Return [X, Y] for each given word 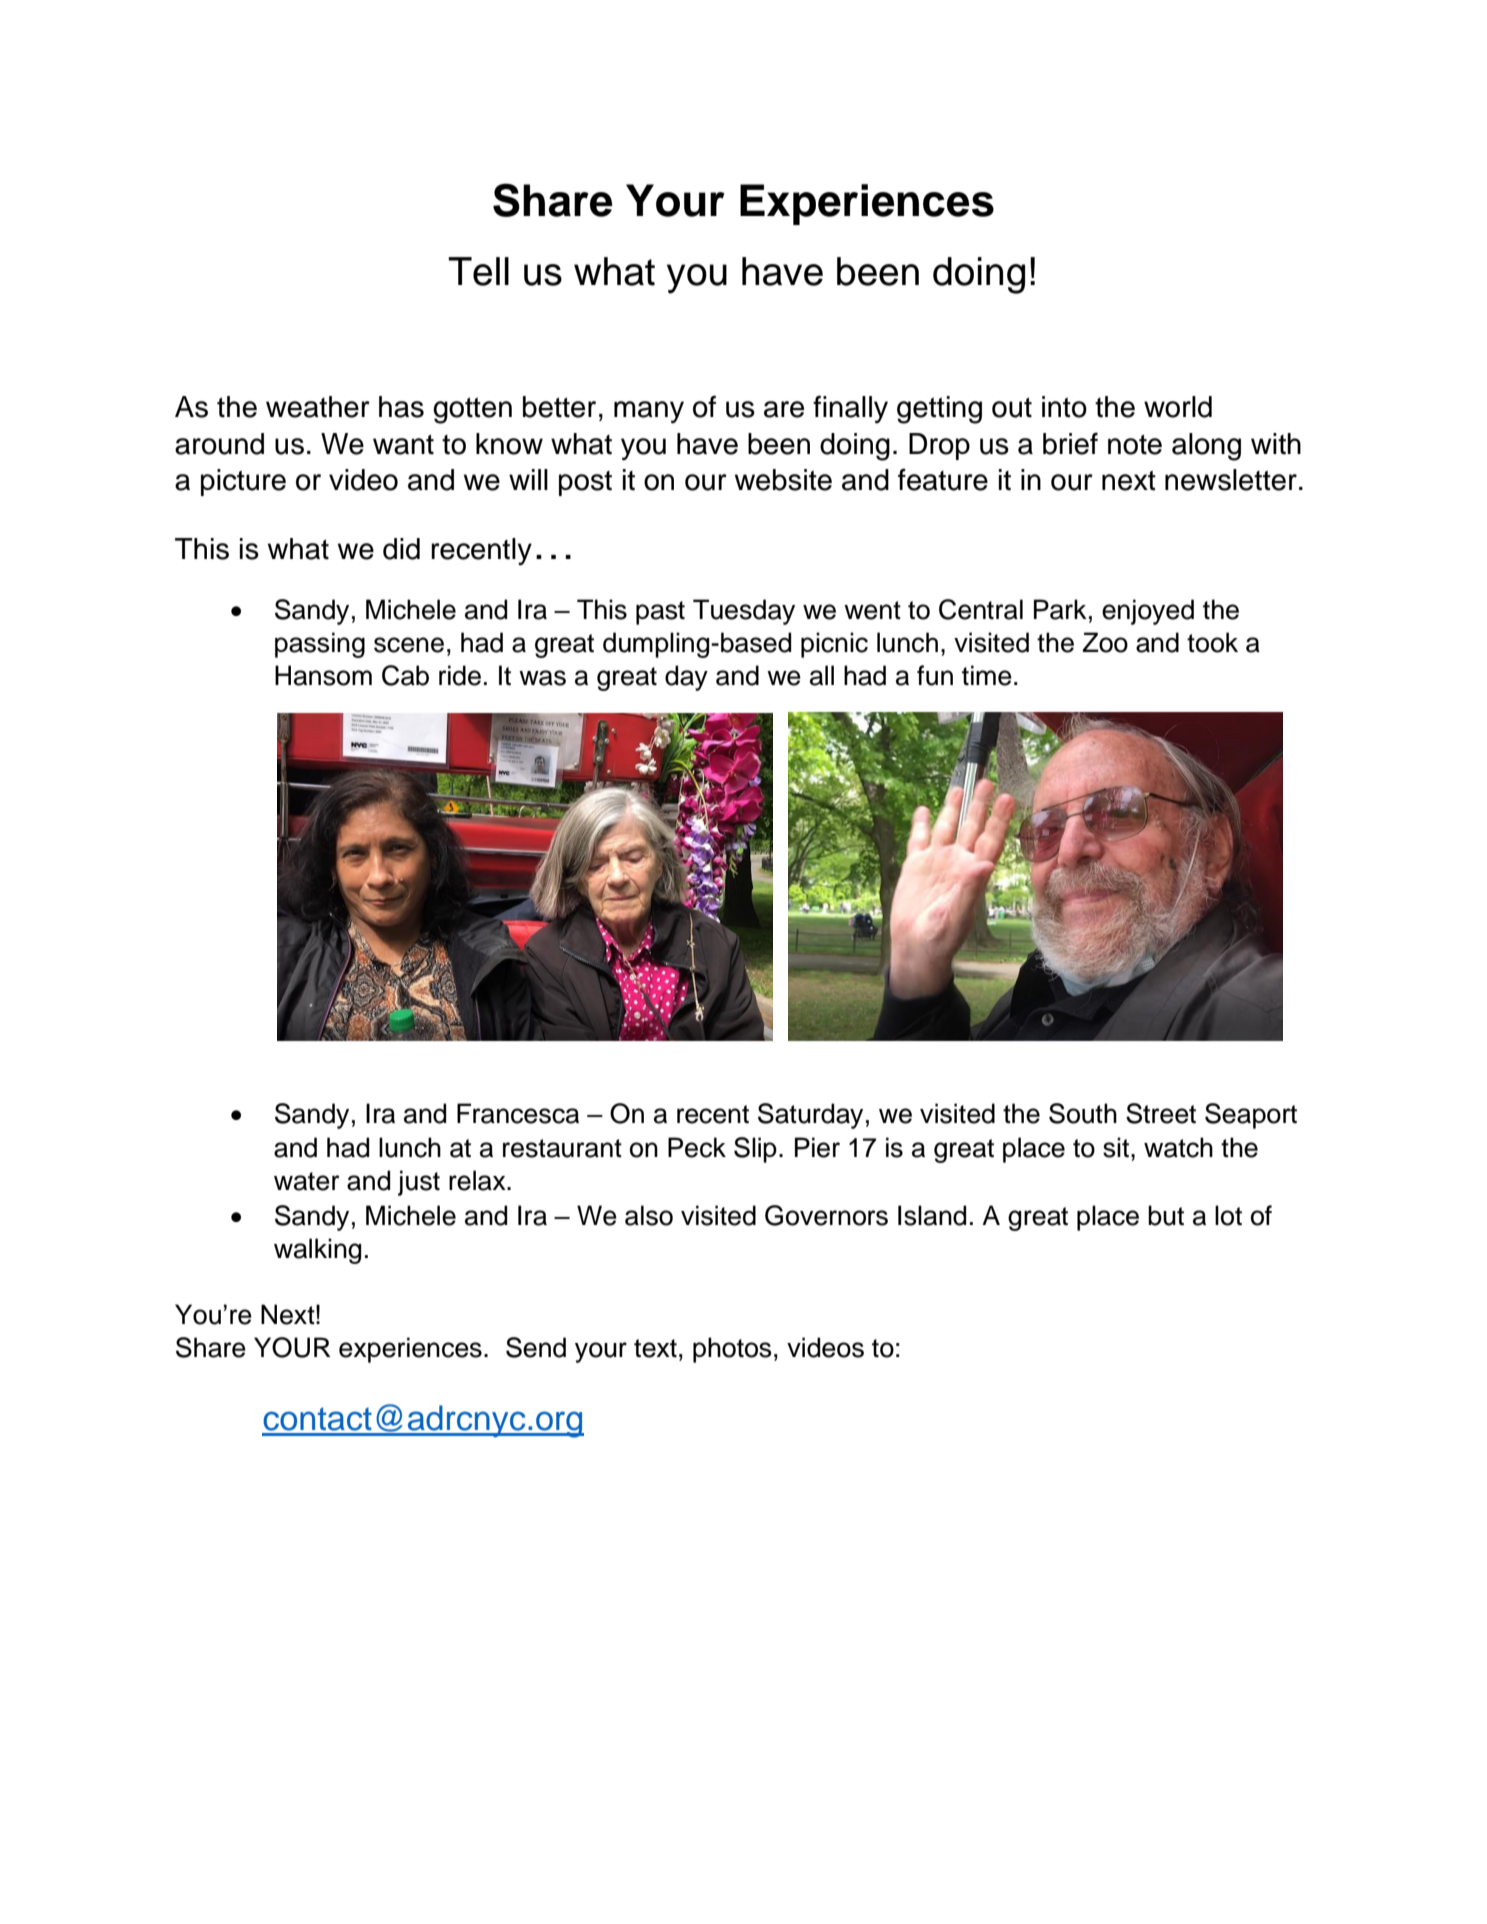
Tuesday [744, 612]
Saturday [810, 1116]
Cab [405, 675]
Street [1161, 1113]
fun [935, 675]
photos [732, 1350]
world [1178, 407]
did [401, 549]
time [987, 675]
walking [317, 1251]
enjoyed [1148, 612]
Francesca [518, 1113]
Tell [478, 271]
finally [850, 409]
